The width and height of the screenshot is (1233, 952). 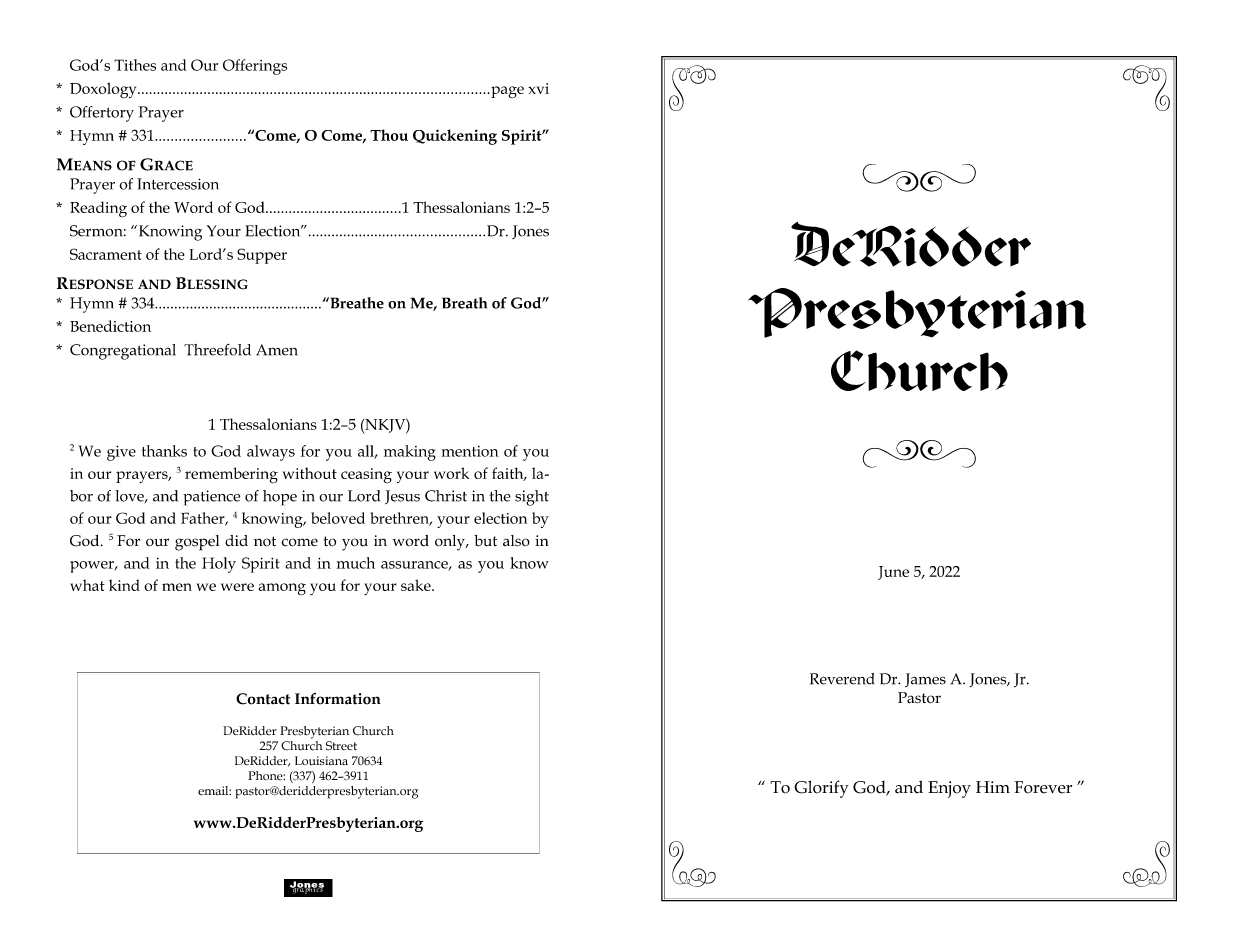 I want to click on Offerings, so click(x=255, y=67).
